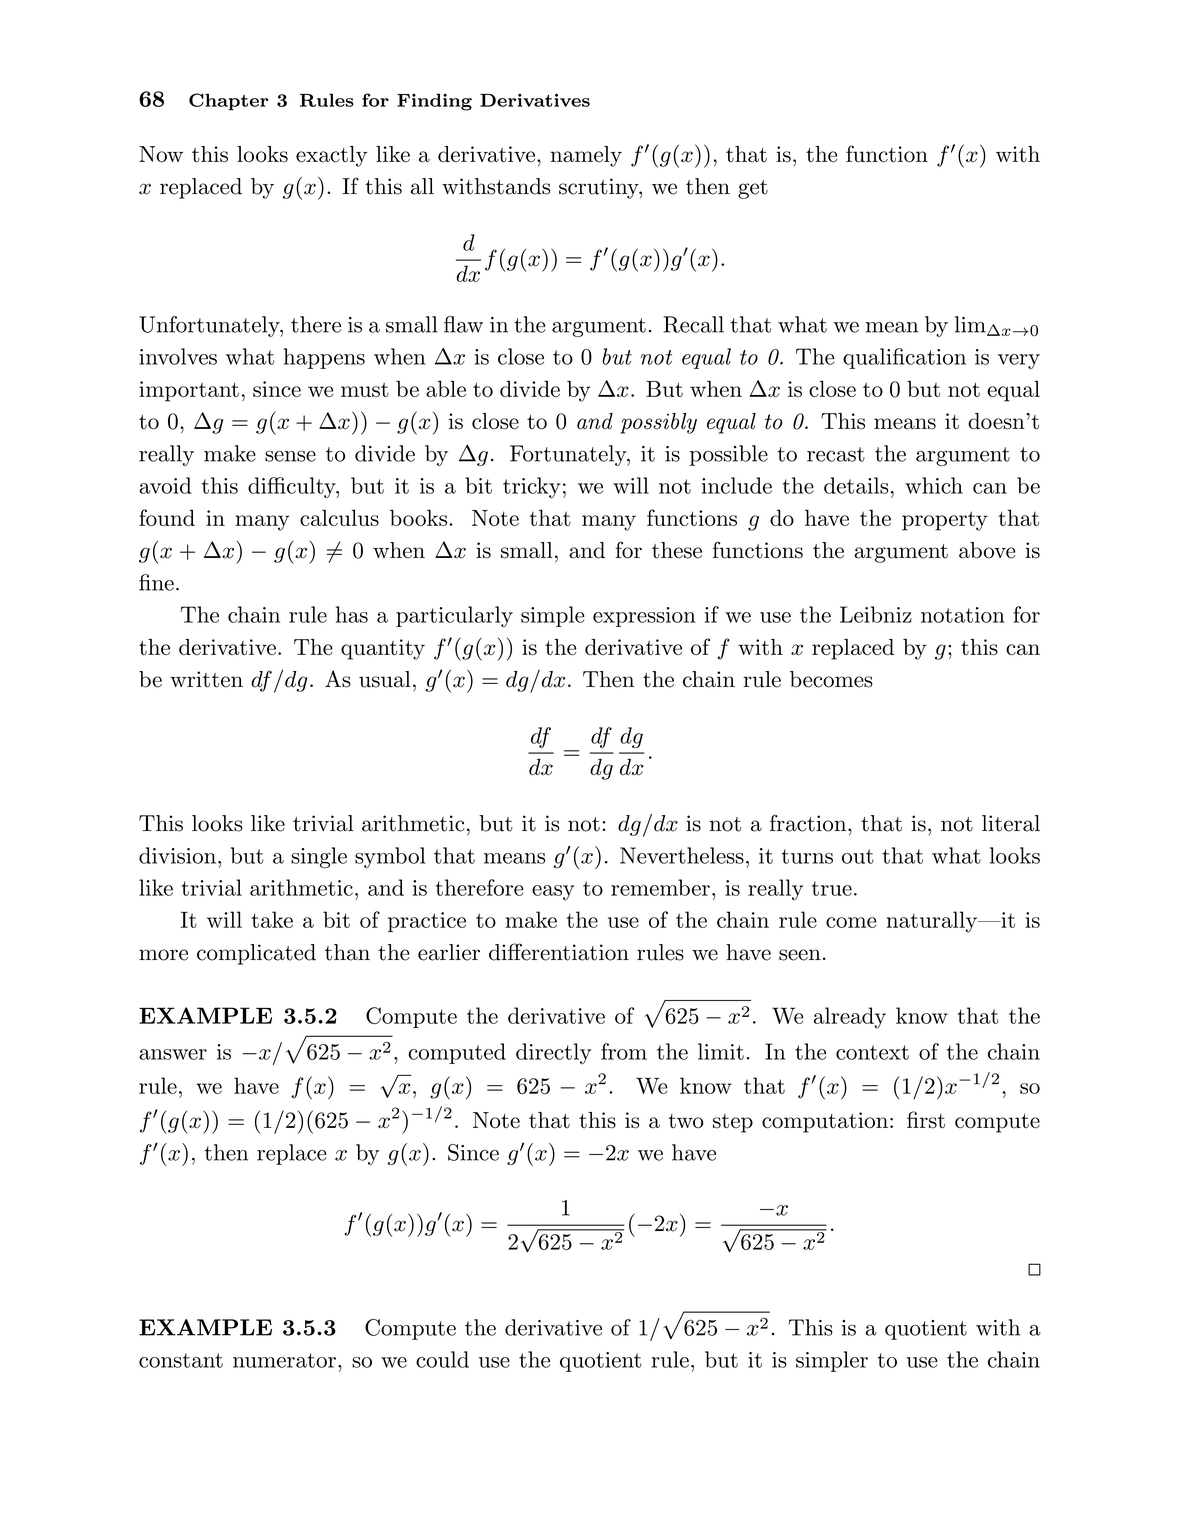  What do you see at coordinates (753, 189) in the page?
I see `get` at bounding box center [753, 189].
